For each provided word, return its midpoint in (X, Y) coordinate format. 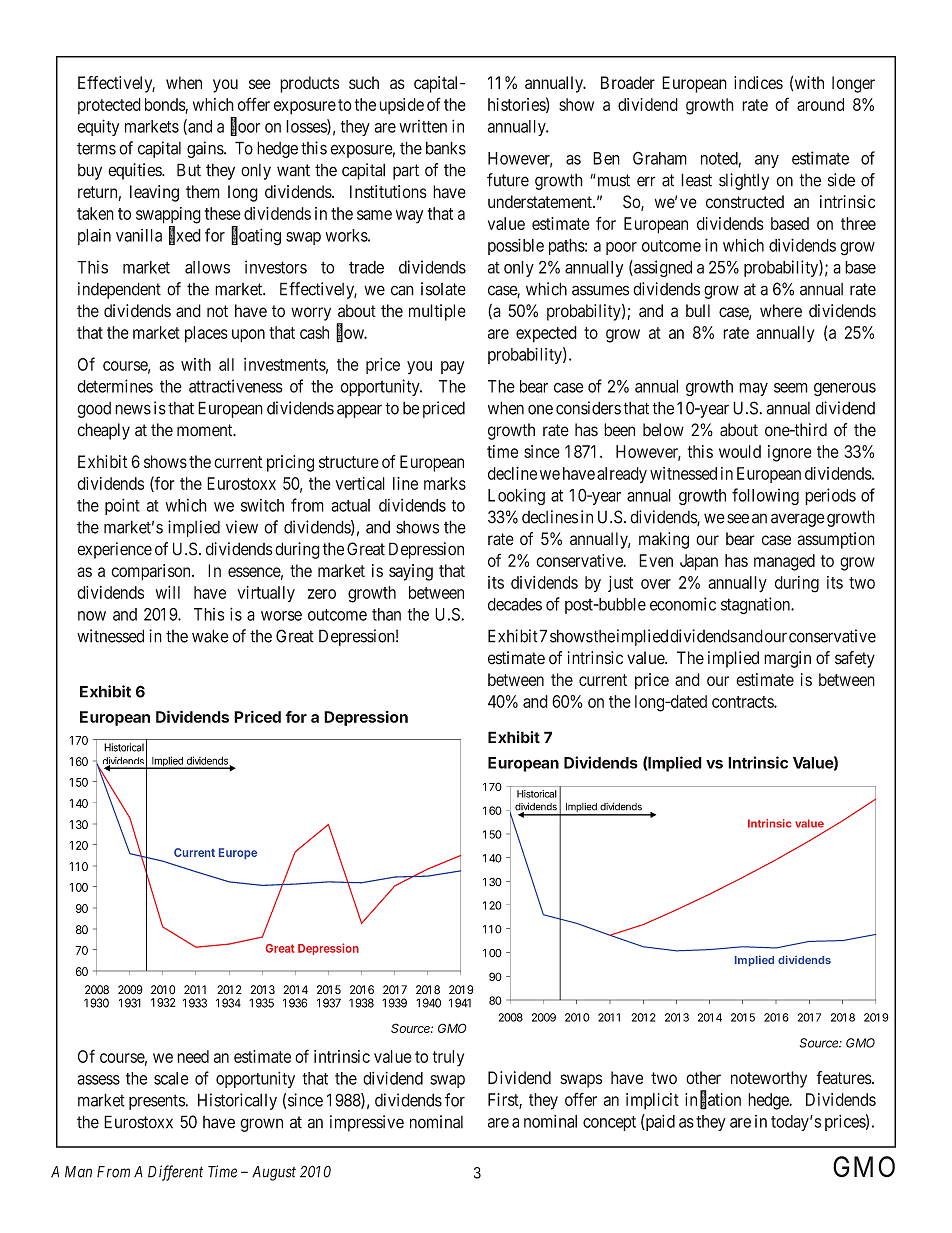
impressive (367, 1123)
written (423, 126)
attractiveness (236, 386)
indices (758, 82)
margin (787, 659)
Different (175, 1173)
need (193, 1056)
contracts (743, 702)
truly (448, 1058)
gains (206, 149)
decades (515, 604)
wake (210, 636)
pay (452, 367)
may (753, 389)
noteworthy (769, 1079)
